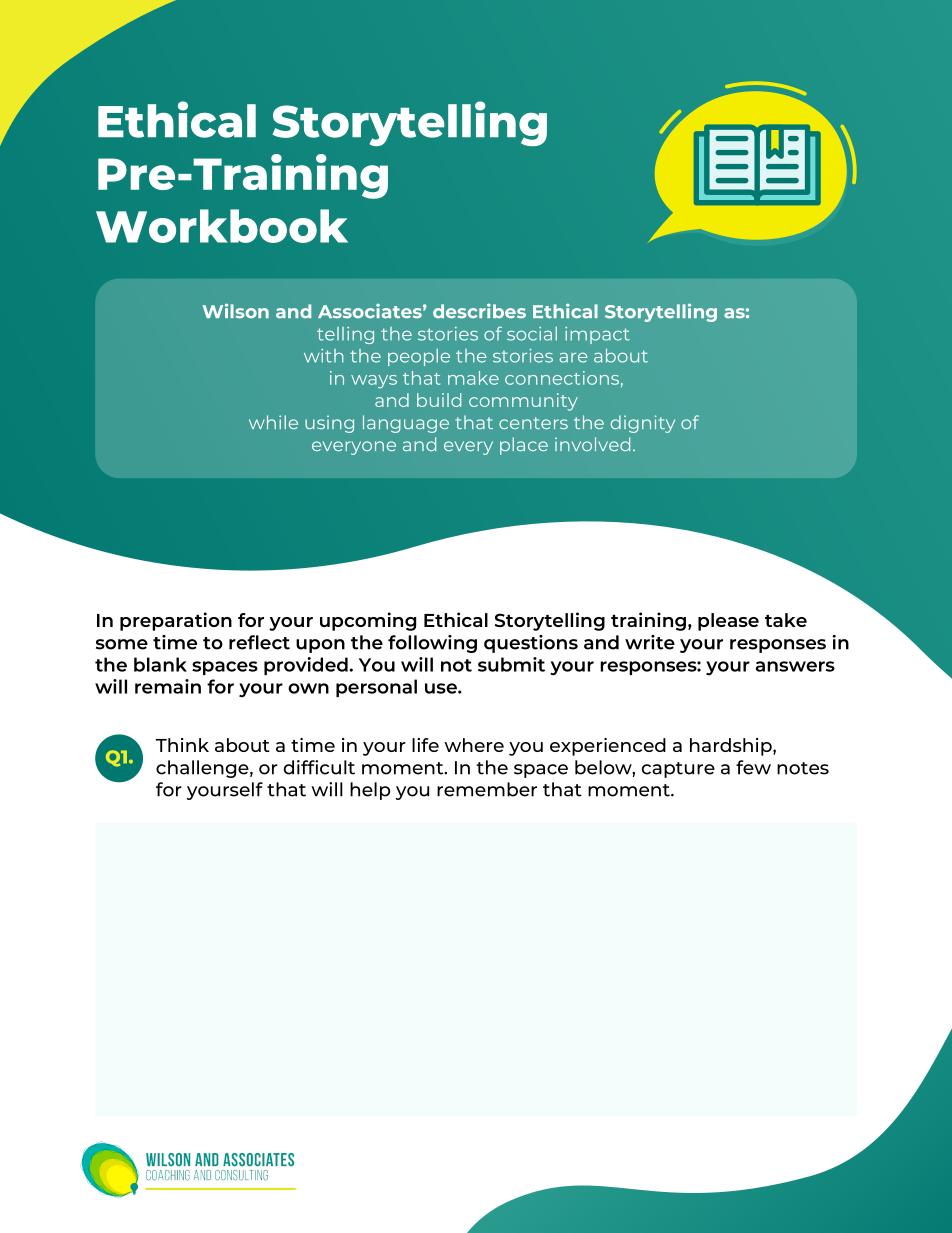 The height and width of the screenshot is (1233, 952). I want to click on while, so click(273, 422).
